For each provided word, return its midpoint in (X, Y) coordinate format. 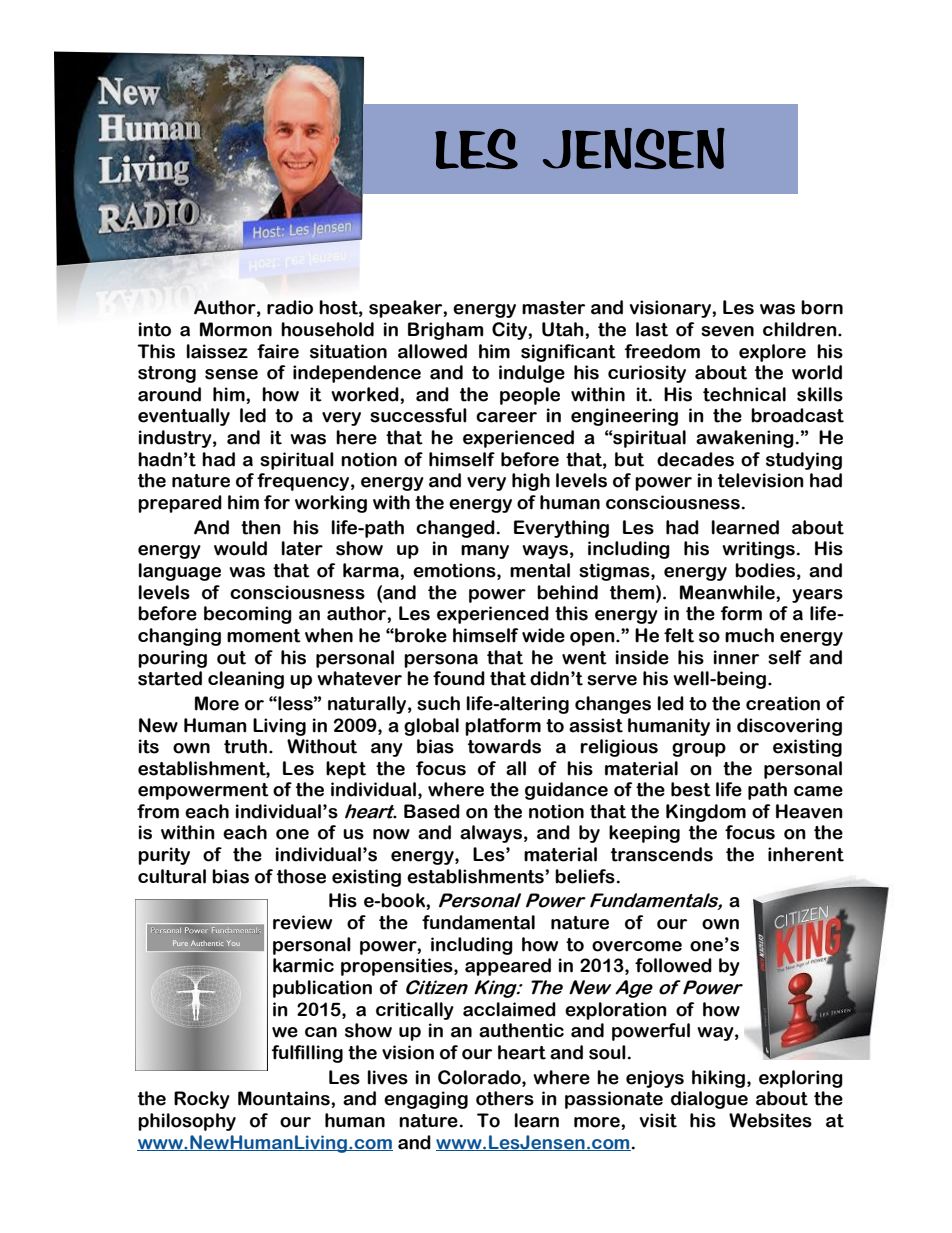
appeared (508, 967)
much (749, 635)
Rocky (202, 1100)
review (302, 922)
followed (673, 965)
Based (432, 811)
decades (695, 459)
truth (245, 746)
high (531, 482)
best (691, 789)
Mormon (236, 329)
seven (727, 331)
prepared (180, 504)
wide (543, 635)
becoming (248, 615)
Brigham (445, 331)
